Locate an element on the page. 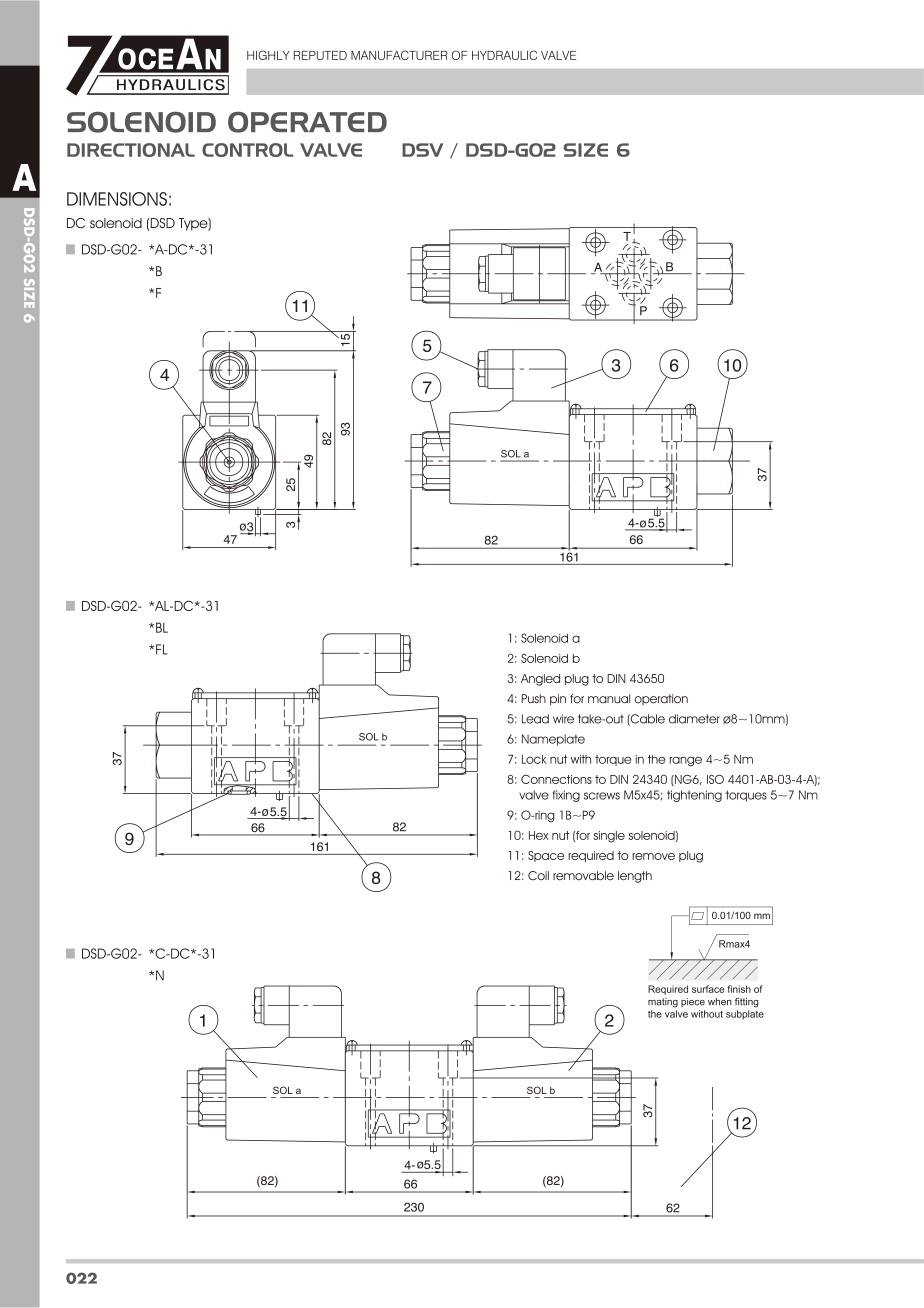 This page has width=924, height=1308. operation is located at coordinates (661, 699).
